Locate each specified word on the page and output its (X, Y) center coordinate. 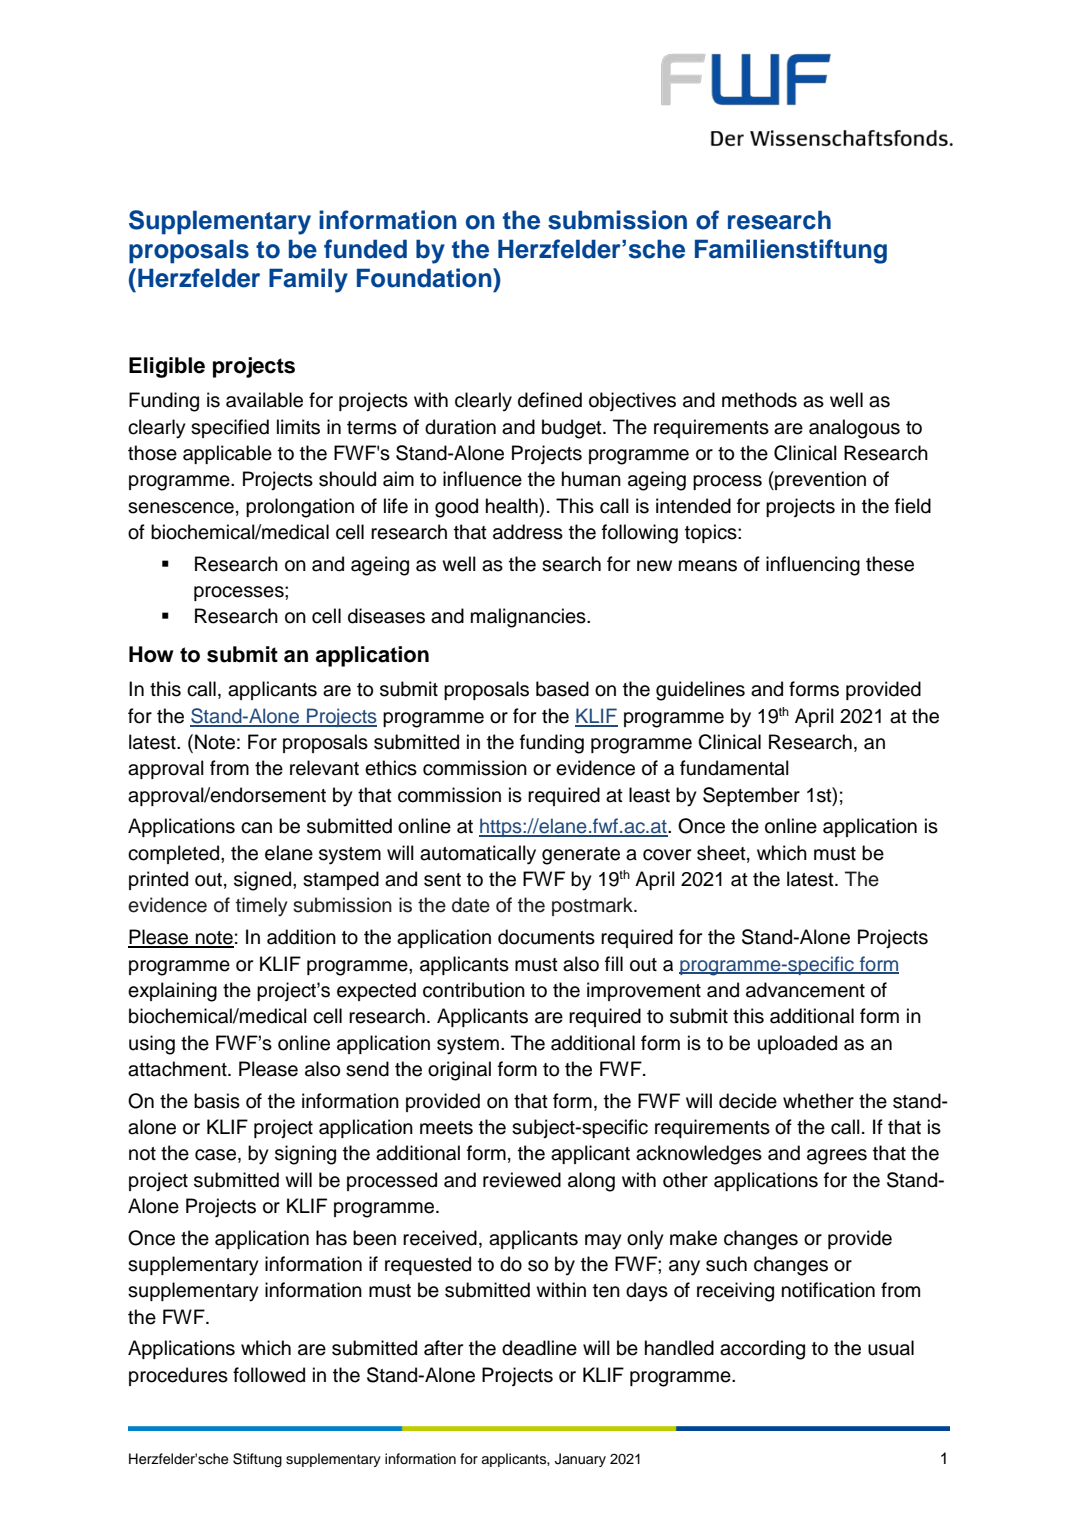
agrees (837, 1157)
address (528, 532)
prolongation (300, 508)
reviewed (522, 1180)
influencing (813, 566)
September (751, 796)
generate (581, 856)
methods (759, 400)
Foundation (425, 278)
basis (217, 1101)
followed (269, 1375)
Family (308, 280)
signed (264, 881)
